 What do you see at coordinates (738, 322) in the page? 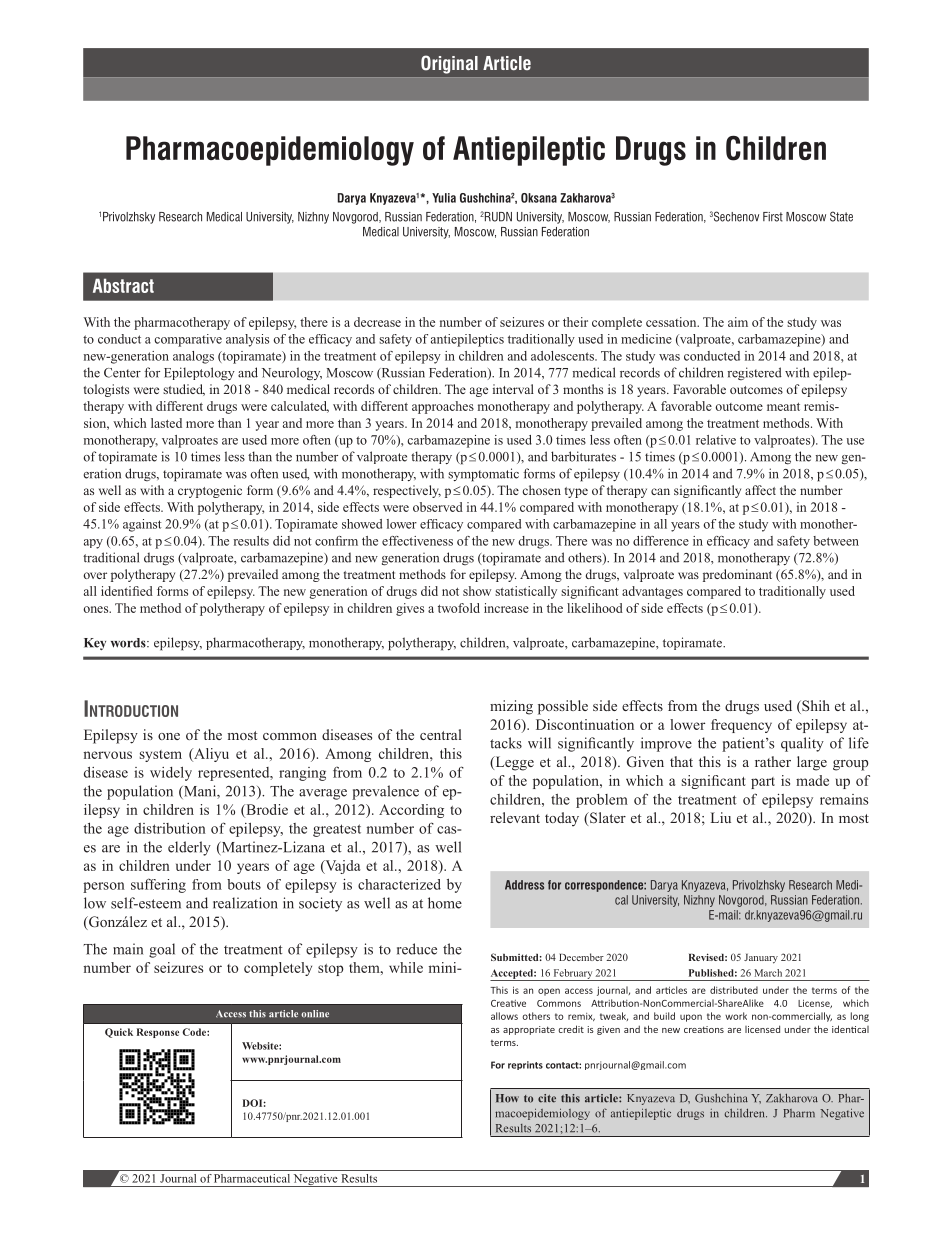
I see `aim` at bounding box center [738, 322].
